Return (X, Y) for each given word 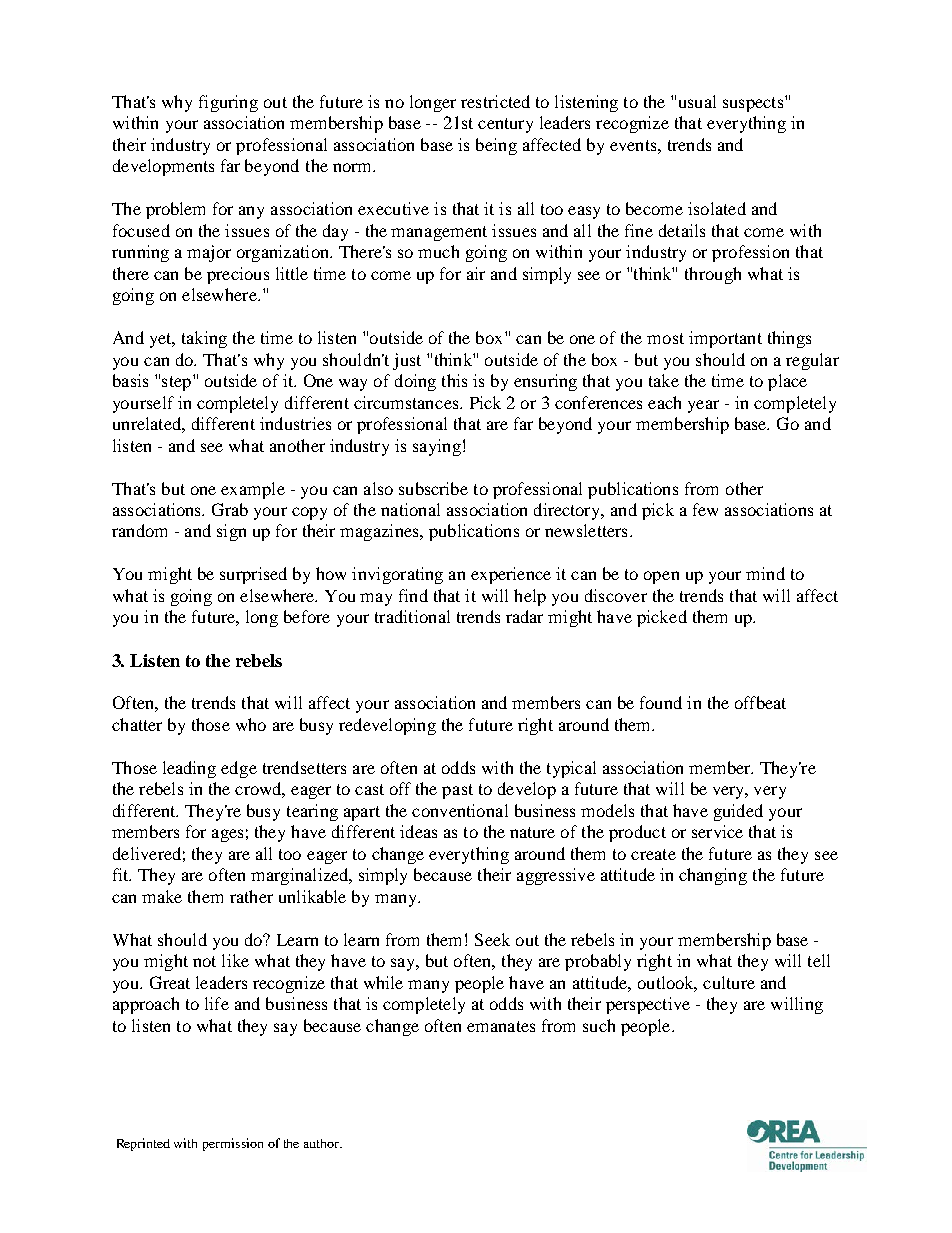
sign (231, 532)
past (457, 791)
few (705, 509)
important (725, 339)
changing (713, 876)
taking (204, 339)
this (454, 380)
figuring (228, 103)
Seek (492, 939)
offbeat (760, 702)
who (251, 724)
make (162, 896)
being (496, 146)
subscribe (433, 488)
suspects (754, 104)
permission (233, 1144)
